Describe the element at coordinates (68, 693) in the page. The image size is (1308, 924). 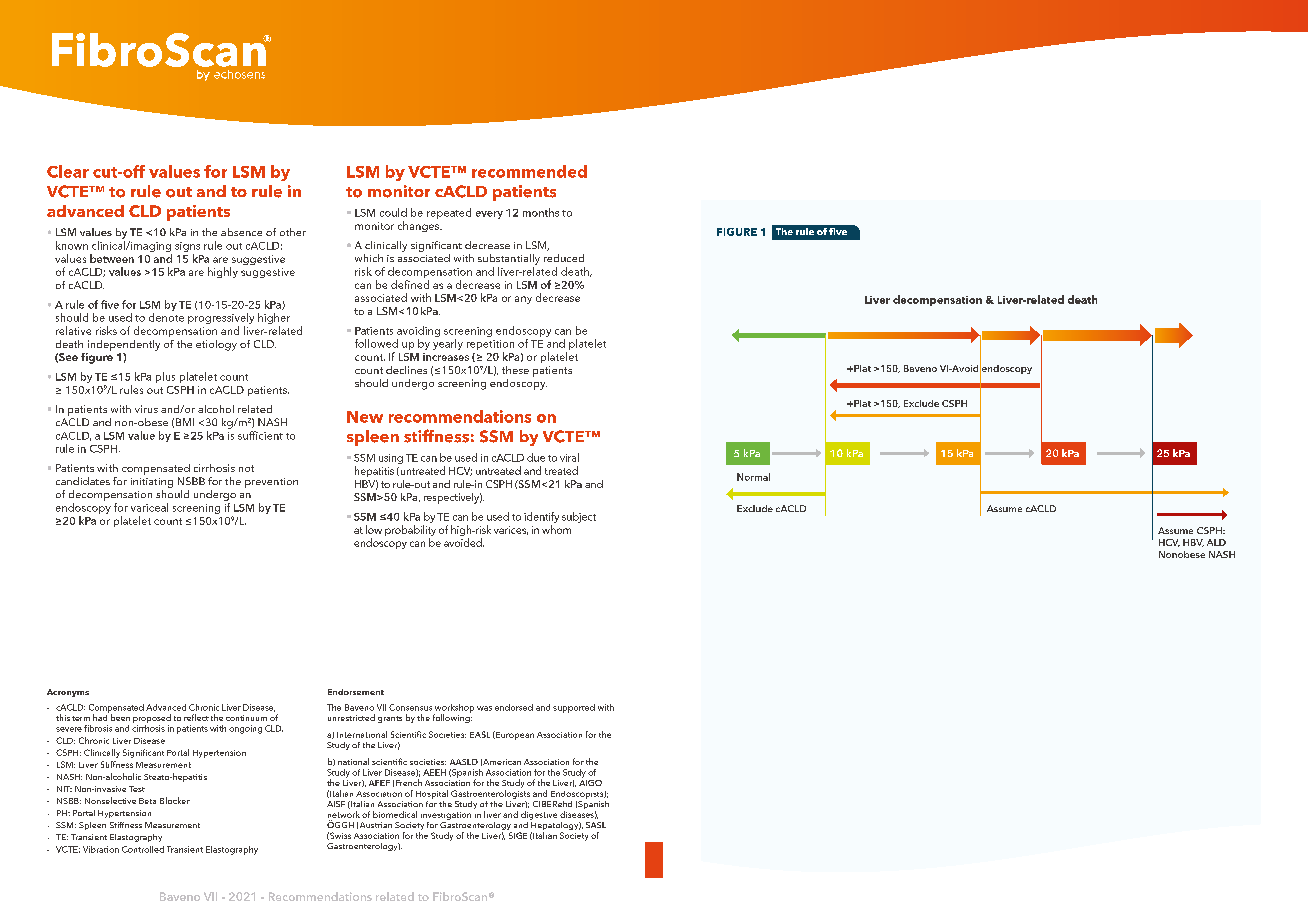
I see `Acronyms` at that location.
